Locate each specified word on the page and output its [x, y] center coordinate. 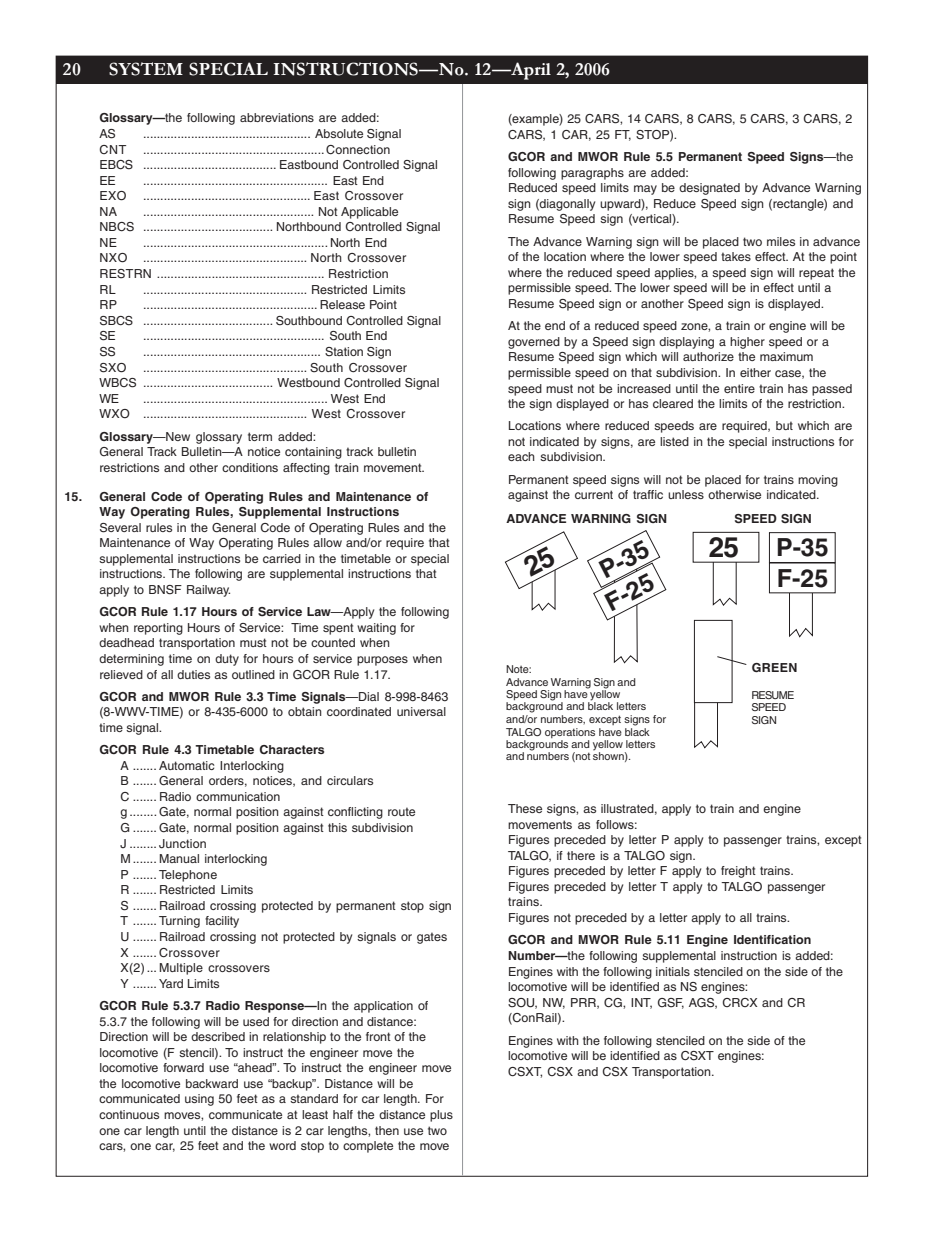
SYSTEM [146, 69]
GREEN [774, 667]
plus [441, 1116]
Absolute [339, 133]
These [525, 808]
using [199, 1100]
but [784, 425]
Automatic [186, 765]
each [521, 456]
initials [673, 971]
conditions [250, 467]
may [645, 190]
